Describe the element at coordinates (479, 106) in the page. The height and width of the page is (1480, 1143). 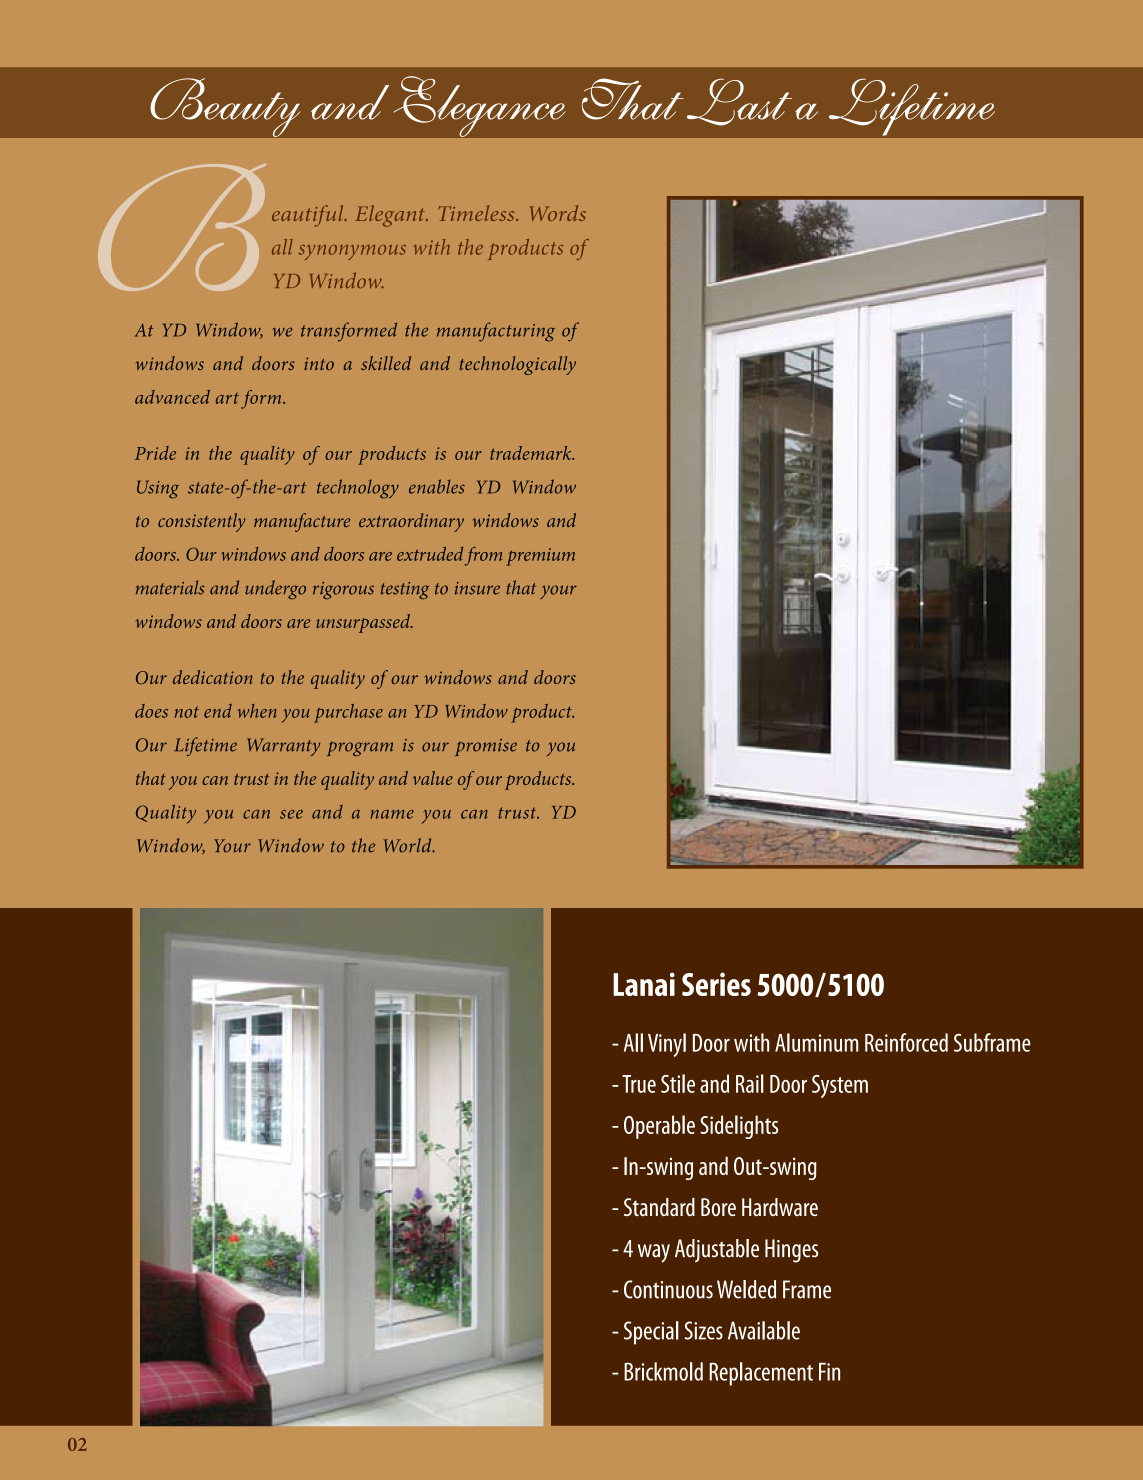
I see `Elegance` at that location.
